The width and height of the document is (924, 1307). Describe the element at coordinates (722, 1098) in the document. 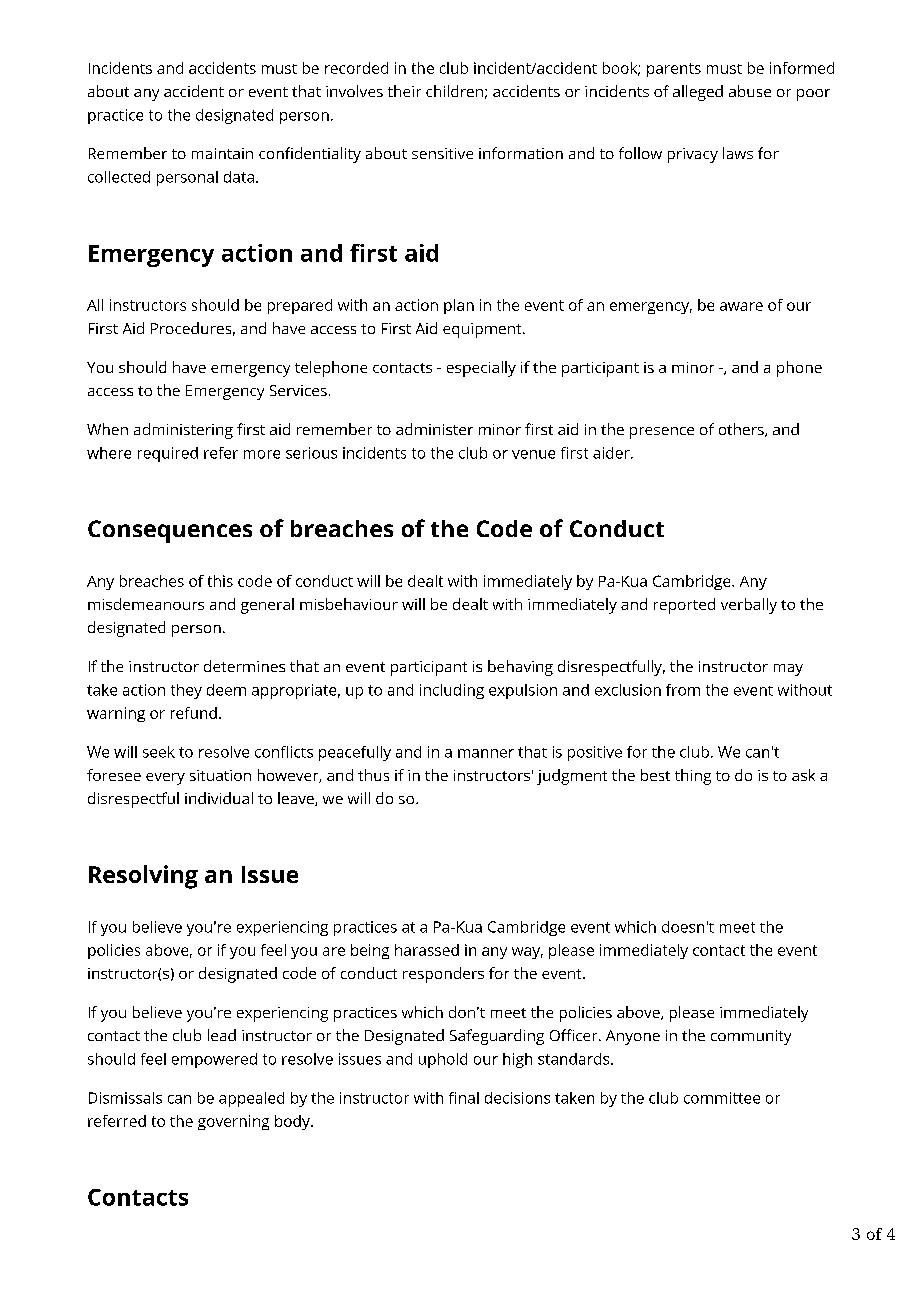

I see `committee` at that location.
